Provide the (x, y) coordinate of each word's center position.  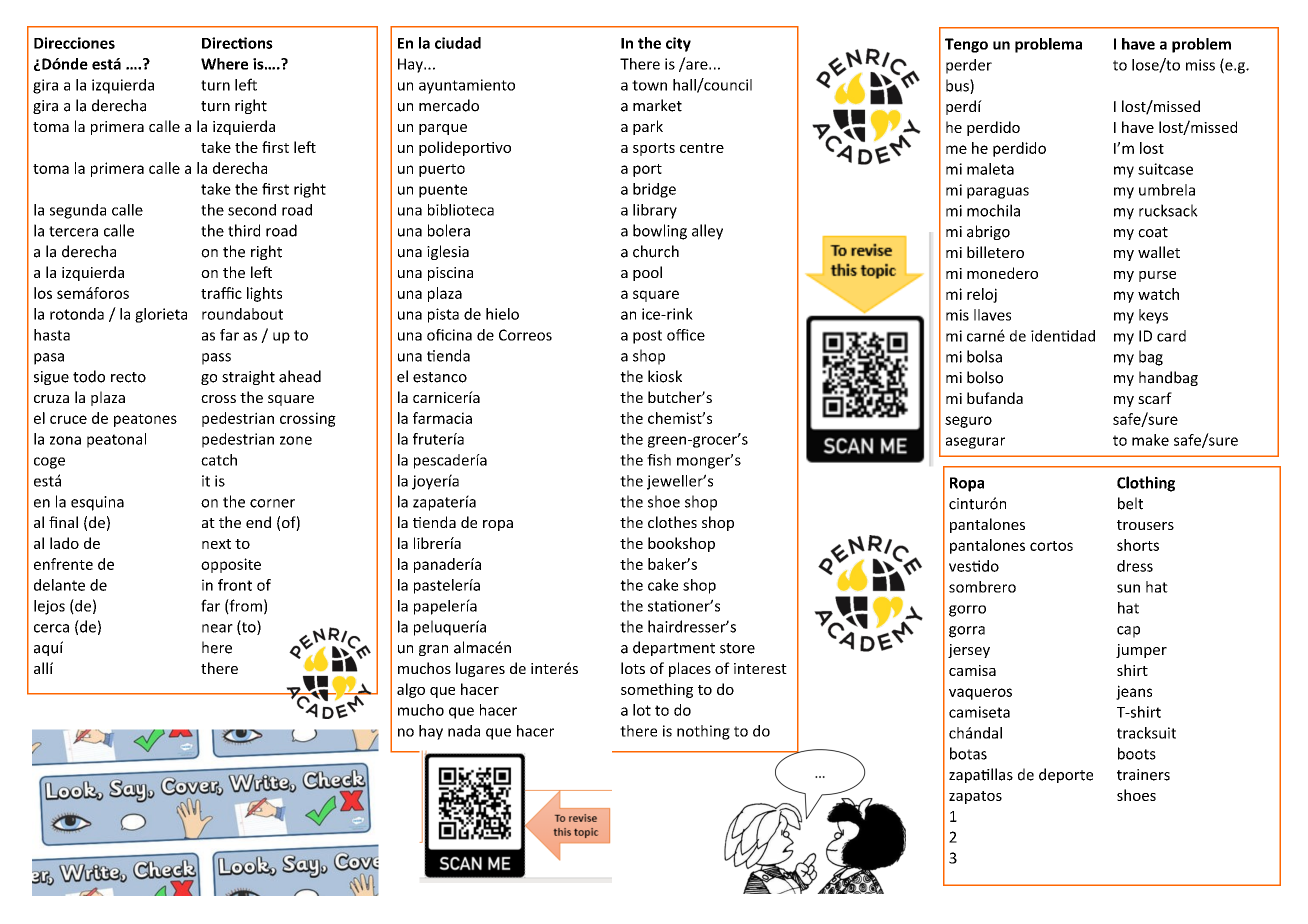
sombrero (982, 587)
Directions (237, 43)
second (252, 210)
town (649, 85)
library (655, 211)
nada (464, 731)
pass (216, 359)
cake (663, 585)
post (647, 337)
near (217, 628)
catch (219, 460)
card (1171, 336)
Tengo (966, 45)
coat (1153, 232)
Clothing (1146, 484)
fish (659, 460)
